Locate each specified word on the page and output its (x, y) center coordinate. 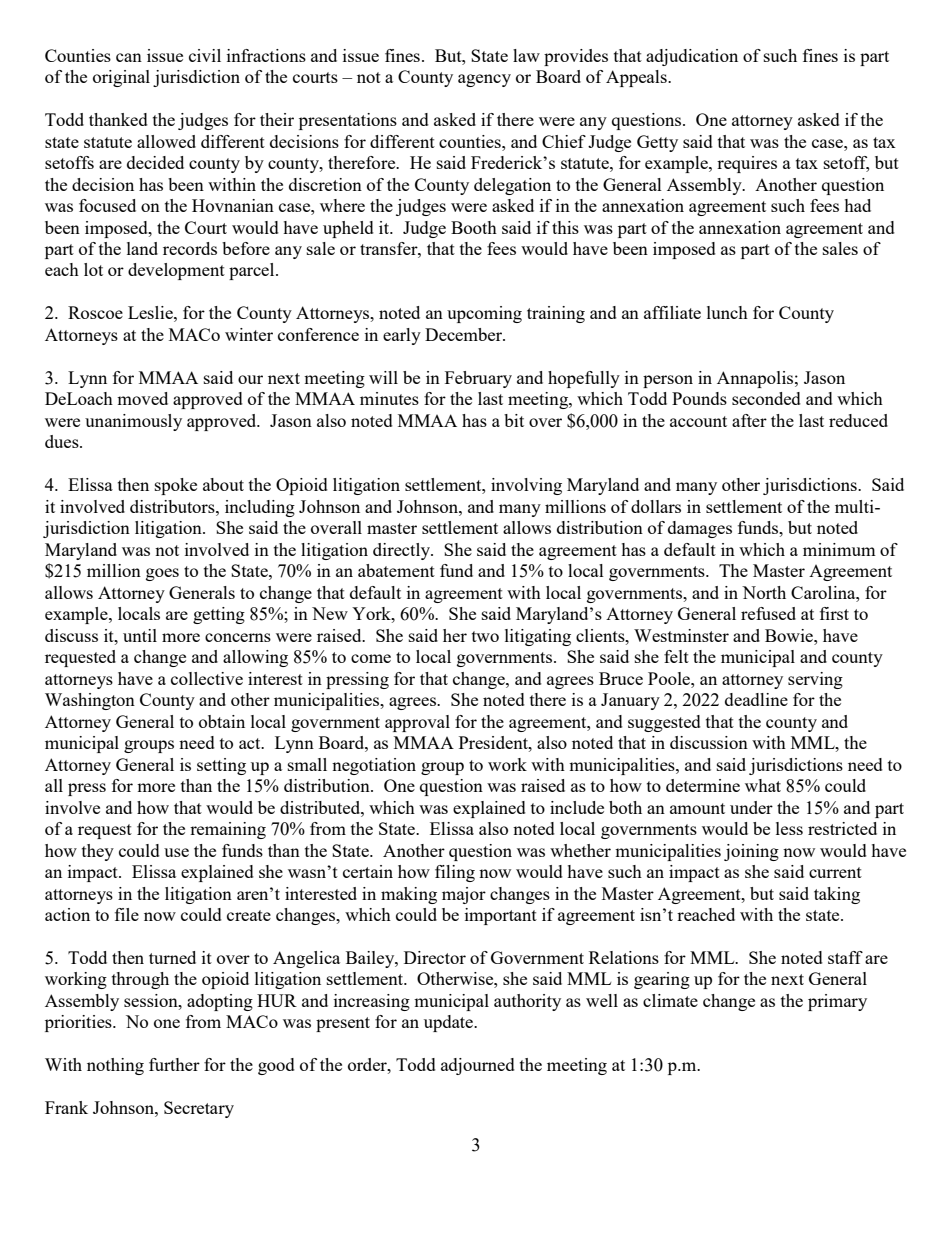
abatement (396, 570)
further (174, 1064)
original (121, 78)
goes (162, 574)
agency (484, 80)
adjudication (692, 57)
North (764, 592)
